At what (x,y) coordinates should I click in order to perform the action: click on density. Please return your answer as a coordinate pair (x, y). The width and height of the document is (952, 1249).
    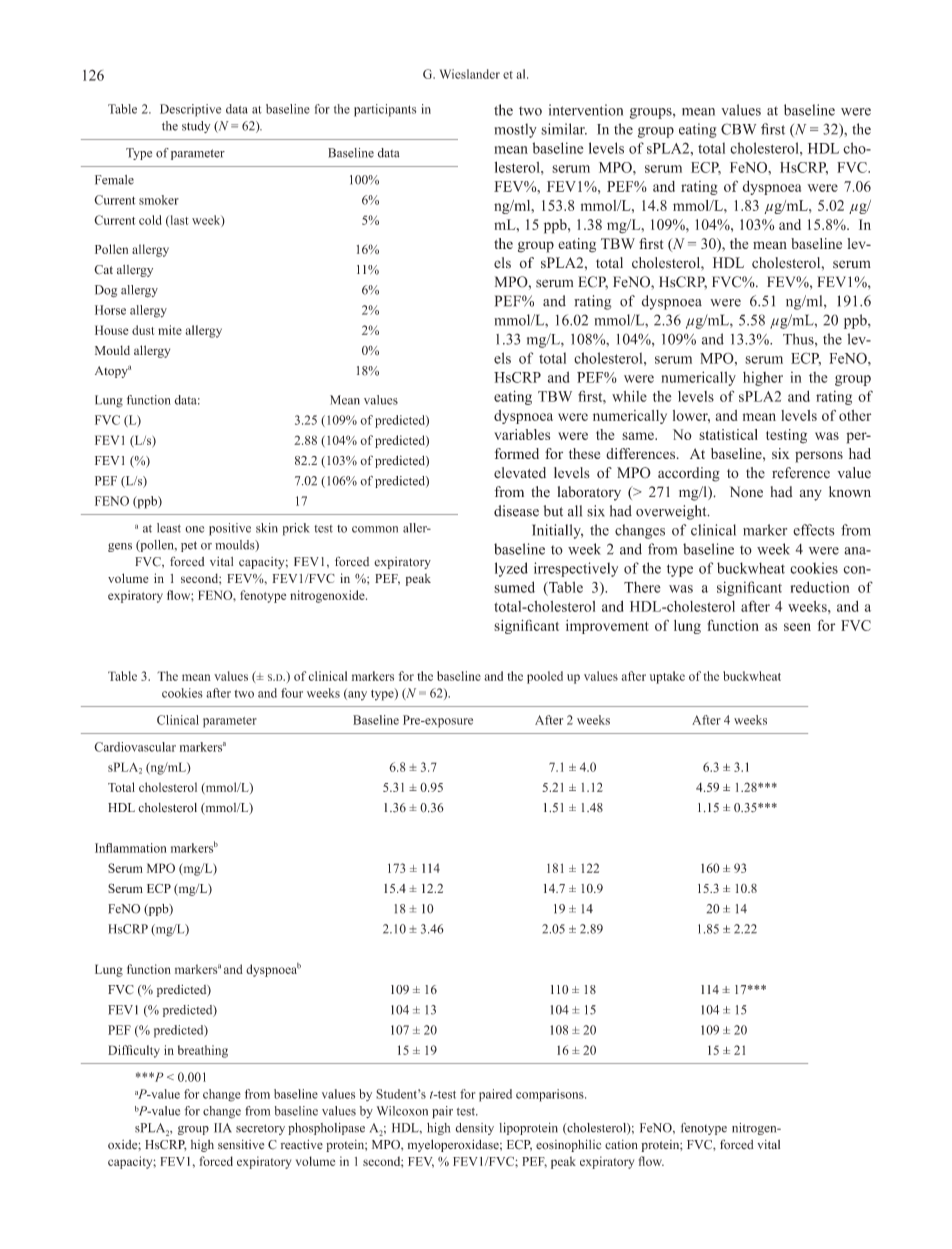
    Looking at the image, I should click on (474, 1129).
